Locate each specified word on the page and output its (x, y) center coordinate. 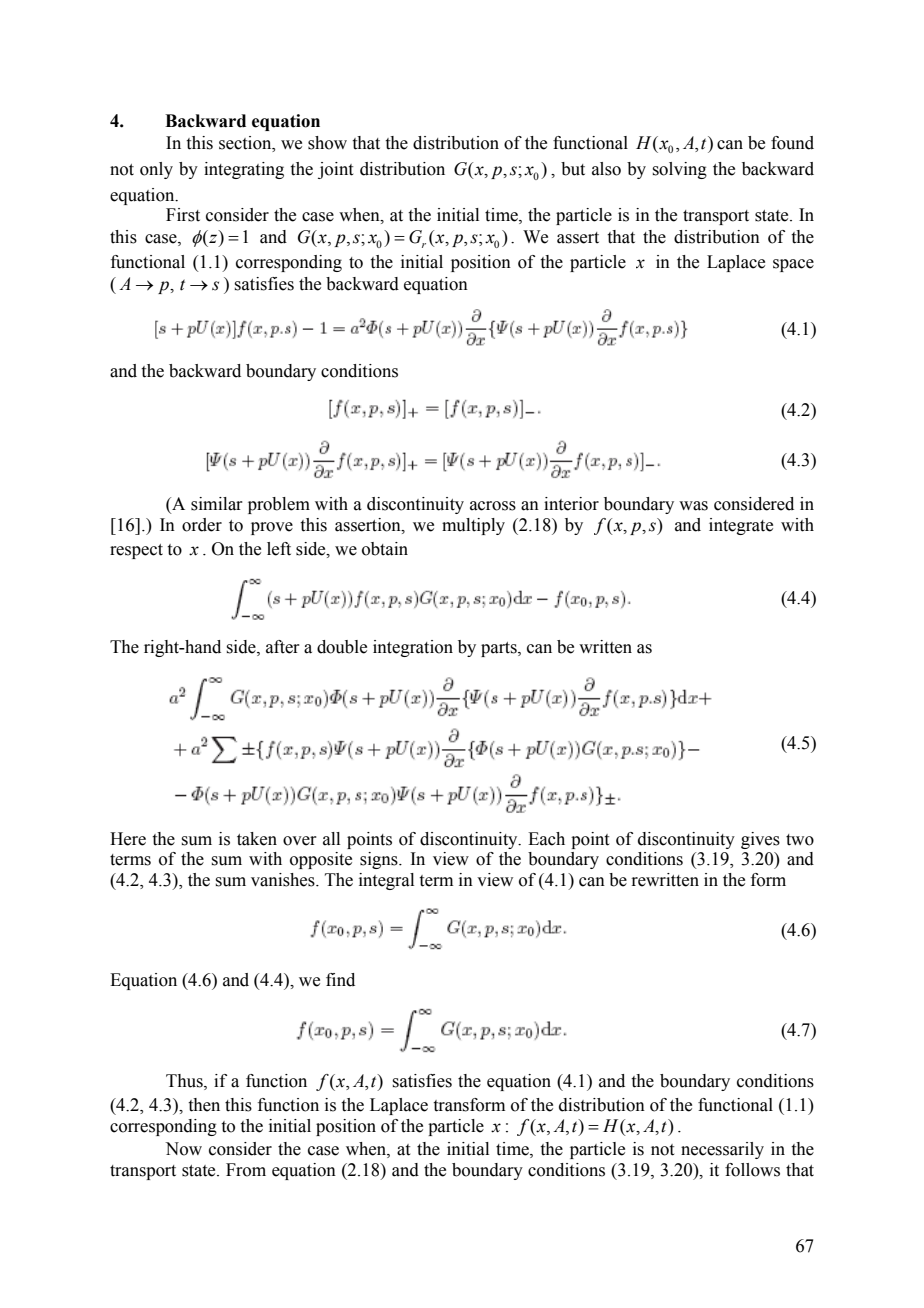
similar (217, 504)
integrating (244, 170)
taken (257, 839)
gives (760, 840)
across (493, 506)
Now (183, 1149)
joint (335, 170)
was (693, 506)
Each (546, 839)
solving (679, 170)
